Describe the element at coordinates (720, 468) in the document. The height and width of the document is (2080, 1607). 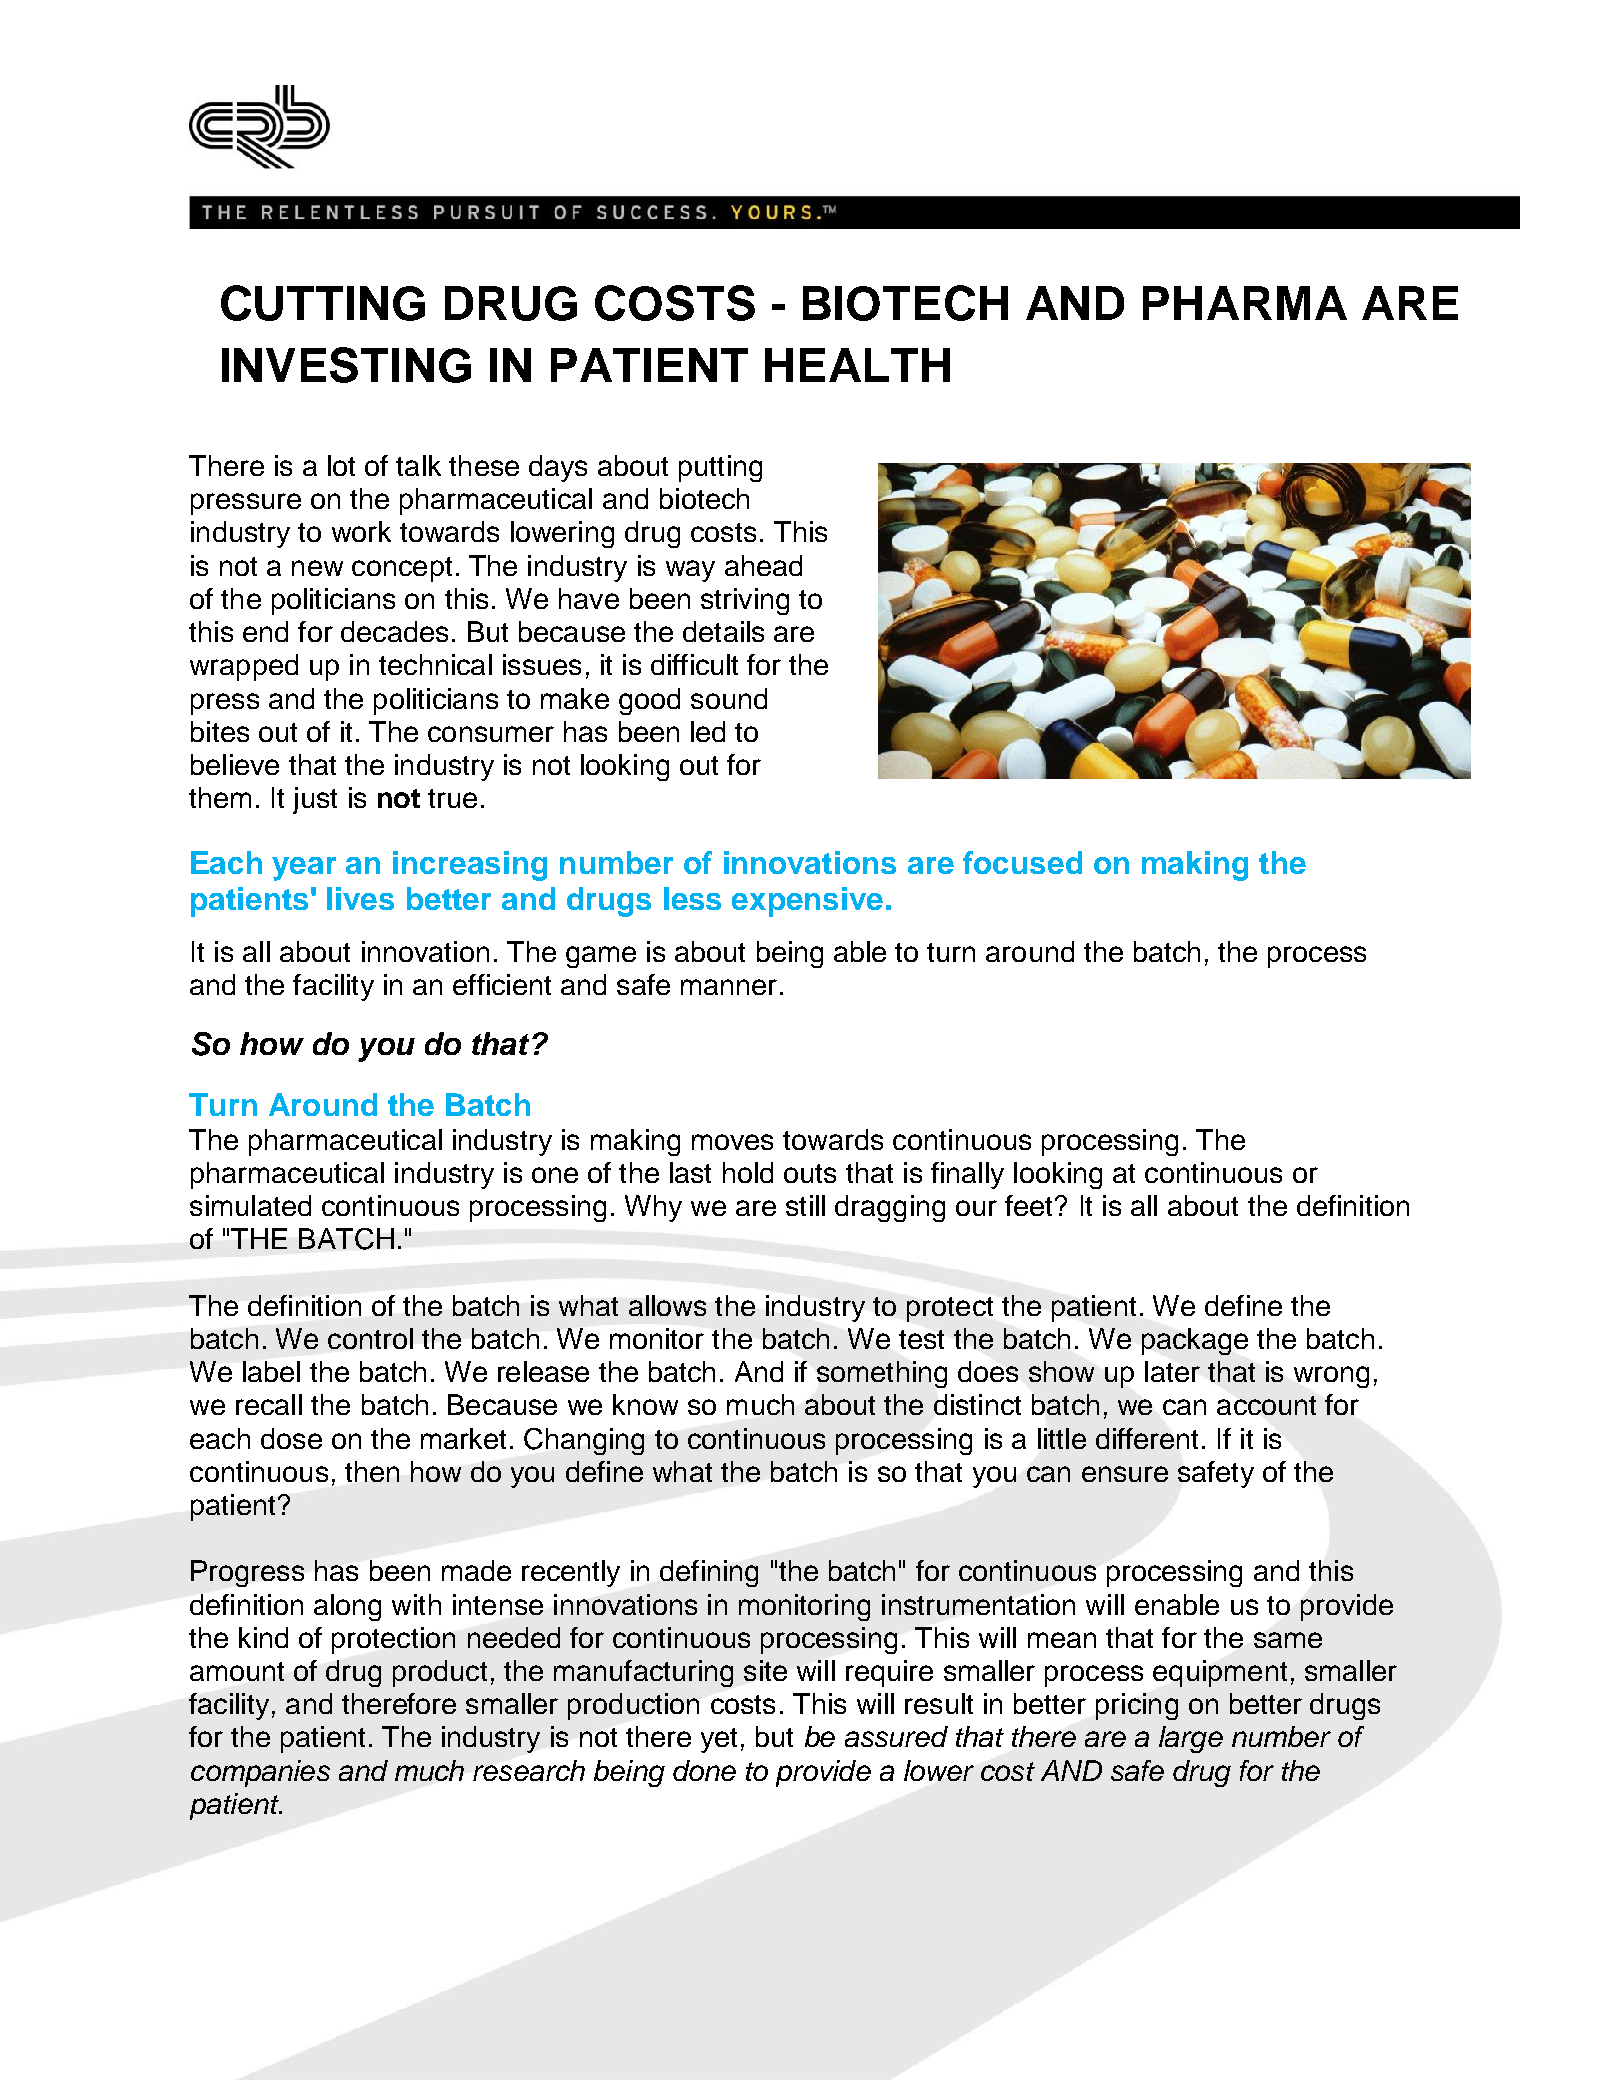
I see `putting` at that location.
